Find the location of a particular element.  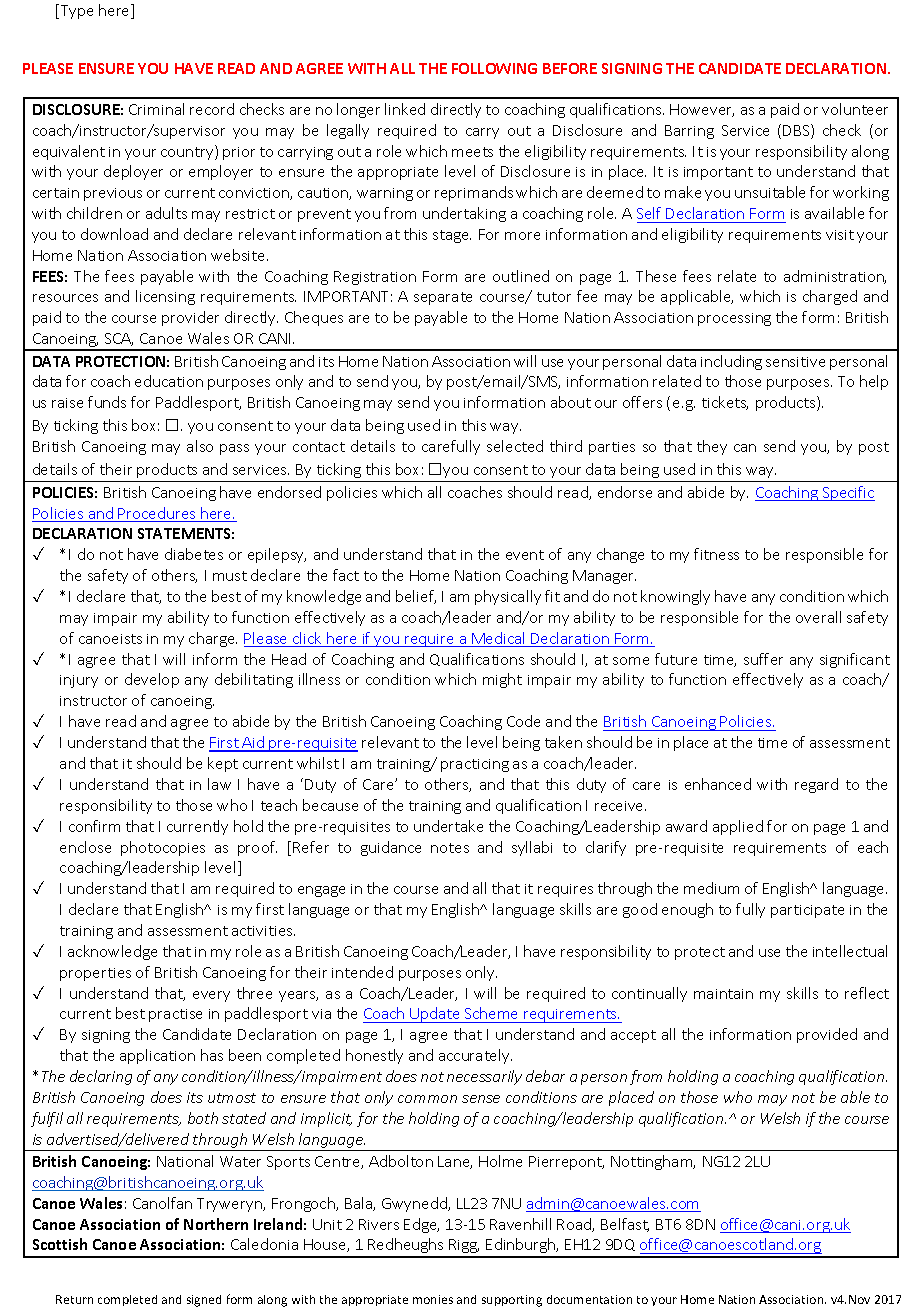

selected is located at coordinates (515, 446).
